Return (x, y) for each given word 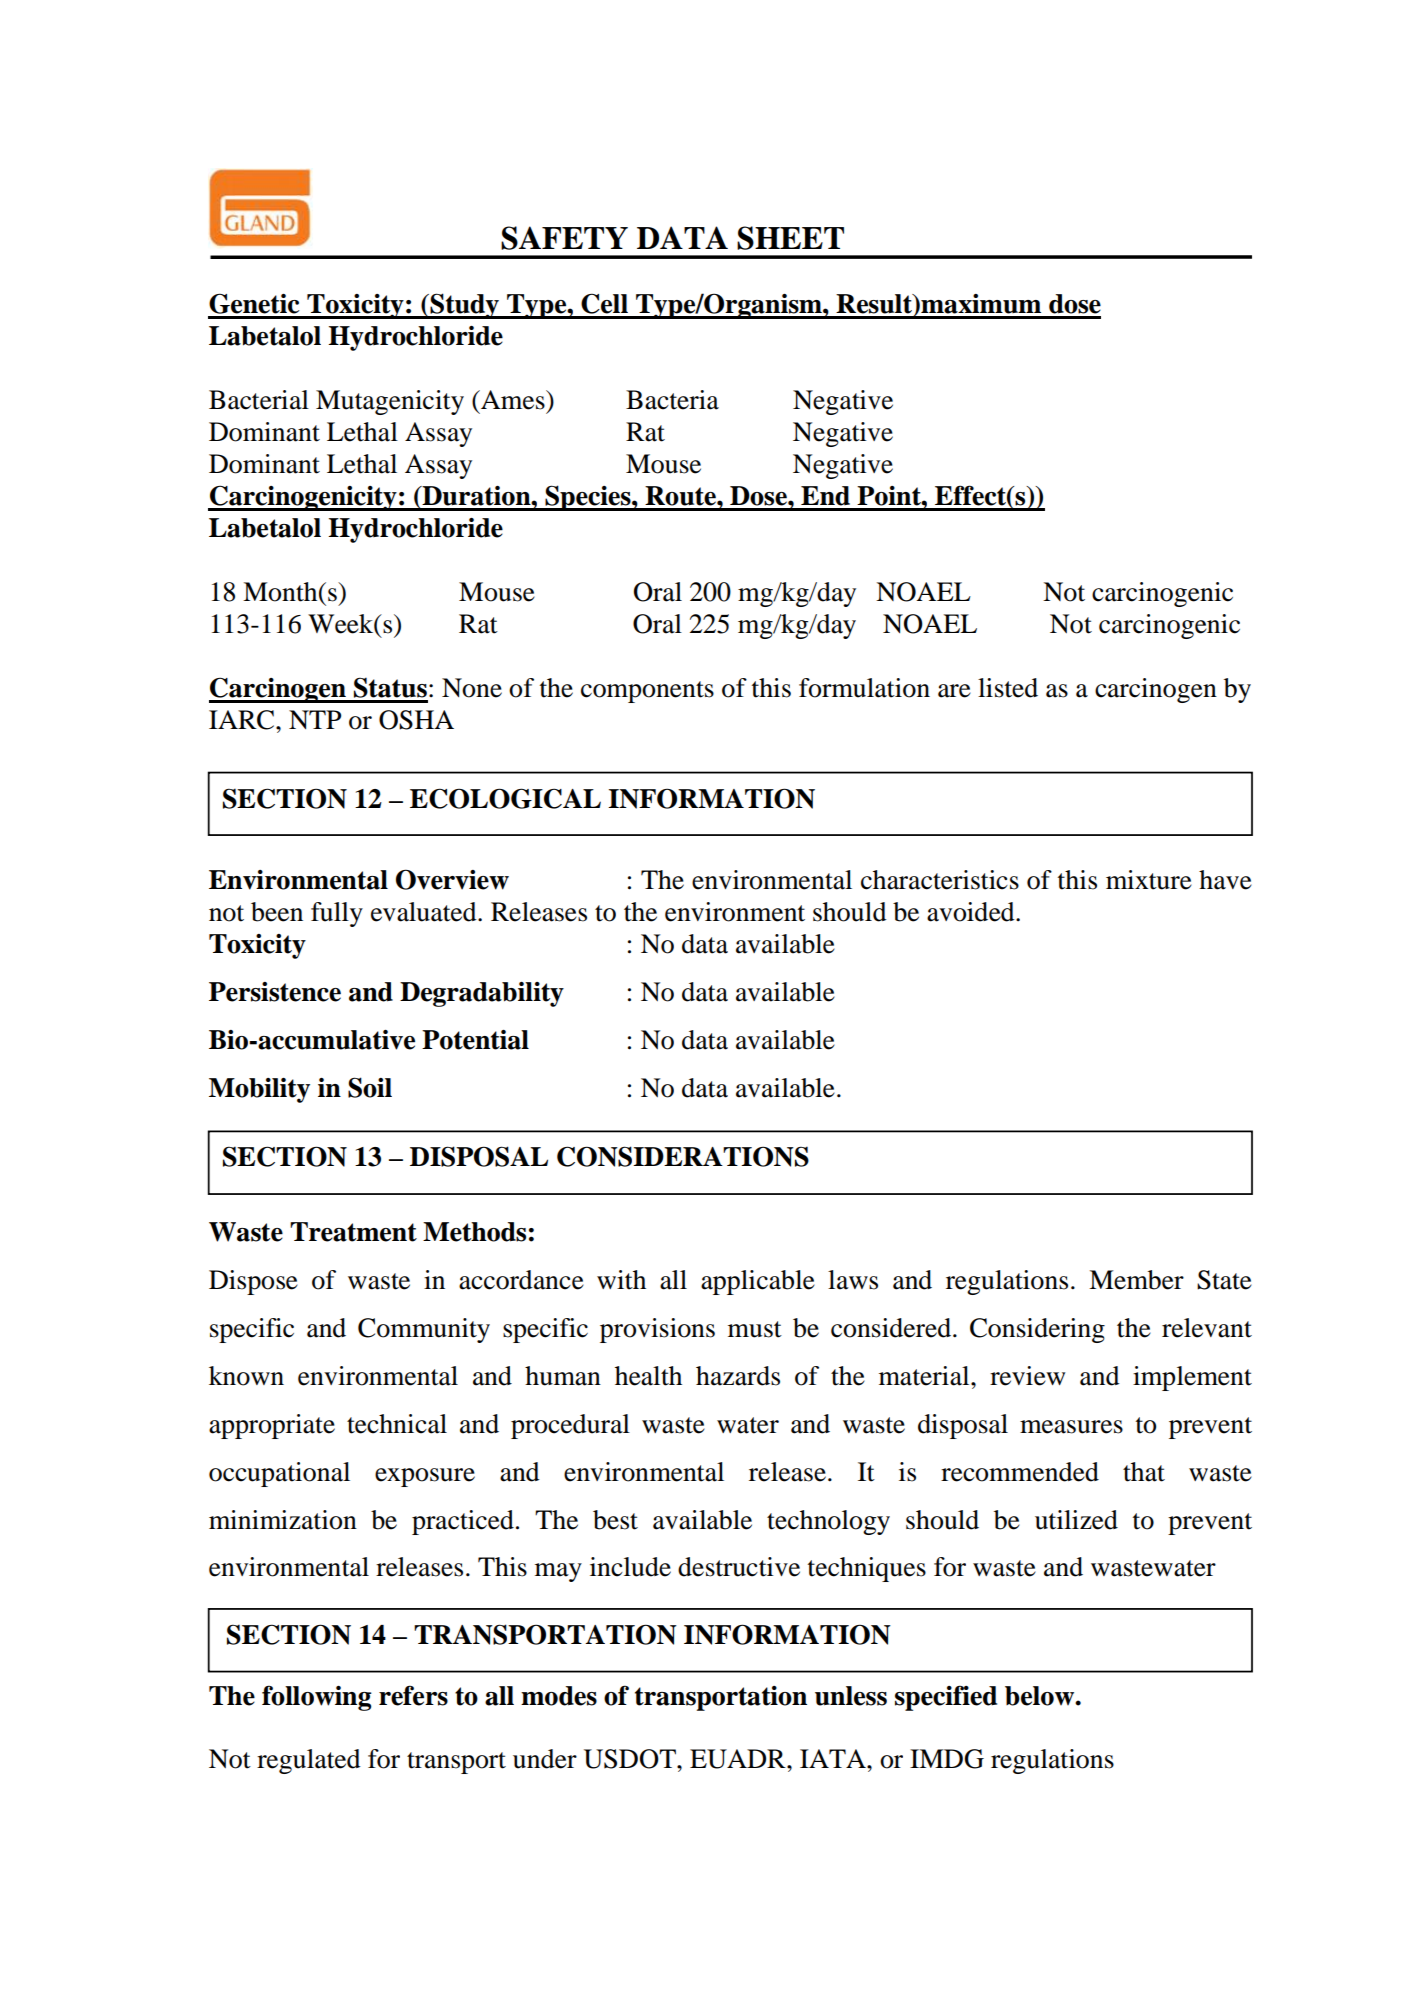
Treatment (353, 1232)
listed (1008, 688)
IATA (834, 1758)
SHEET (790, 238)
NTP (315, 719)
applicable (758, 1282)
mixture (1149, 880)
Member (1136, 1280)
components (647, 692)
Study (464, 306)
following (317, 1698)
